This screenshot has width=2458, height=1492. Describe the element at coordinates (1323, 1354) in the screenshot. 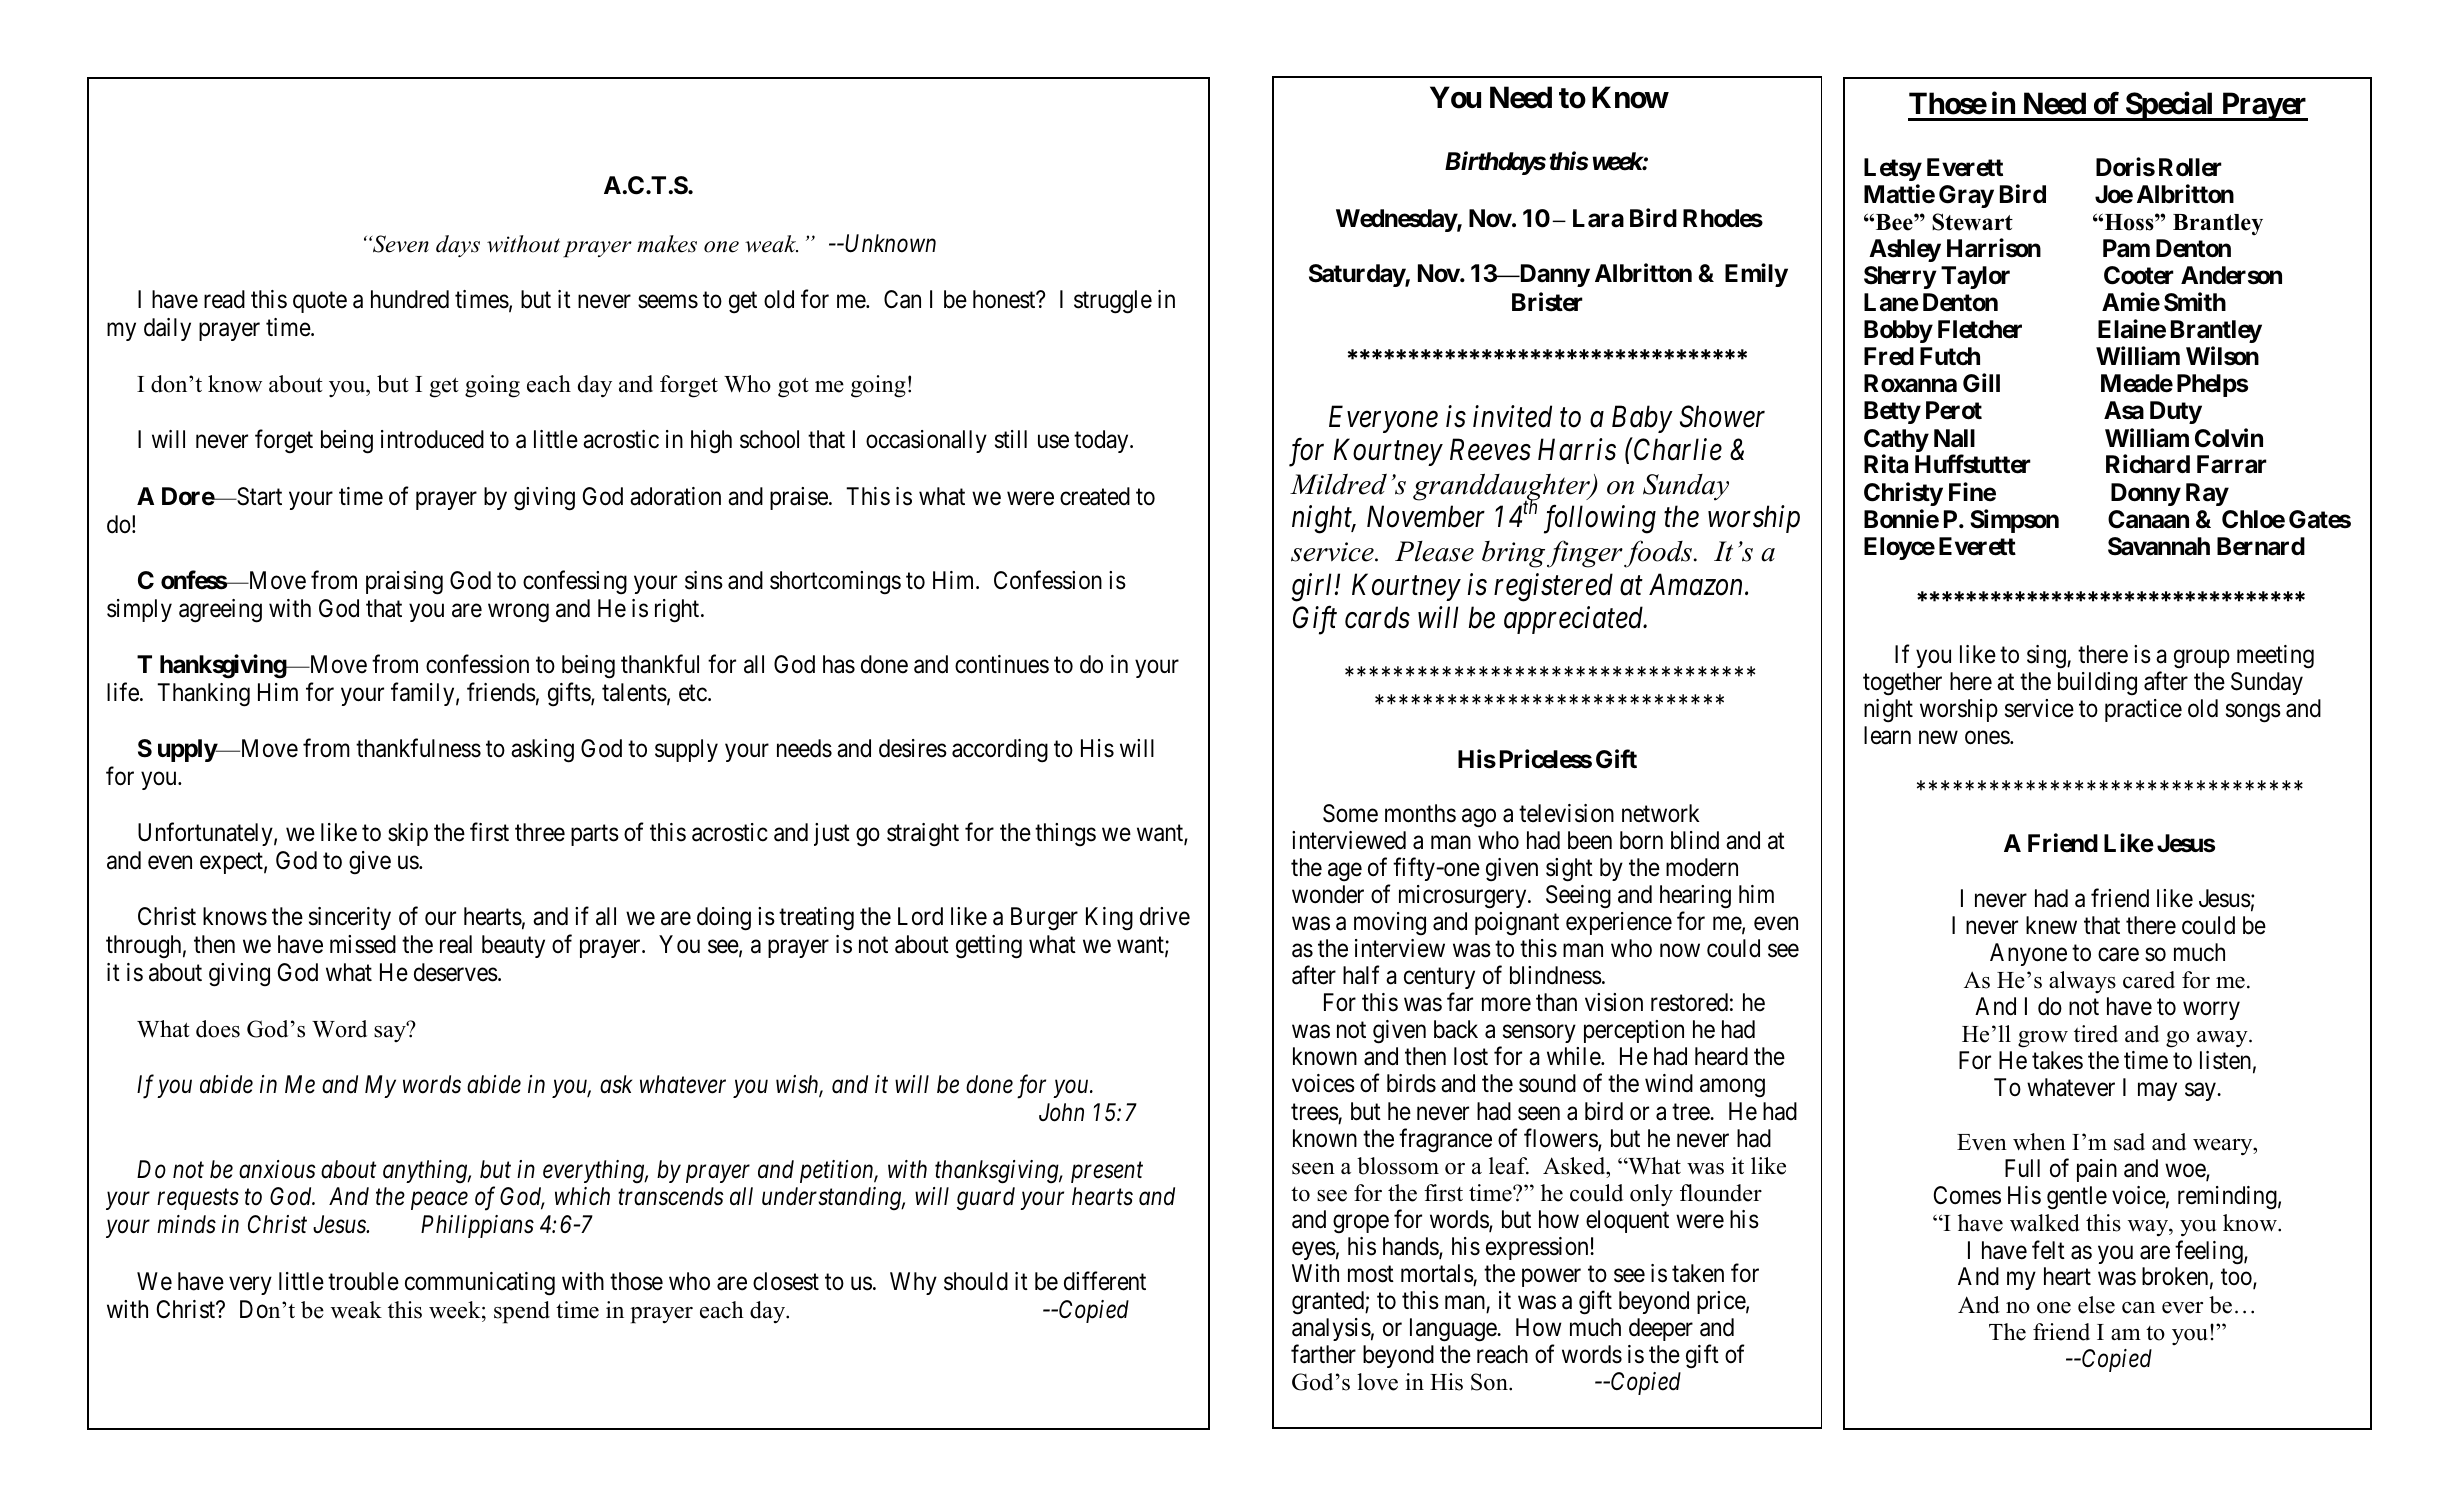

I see `farther` at that location.
